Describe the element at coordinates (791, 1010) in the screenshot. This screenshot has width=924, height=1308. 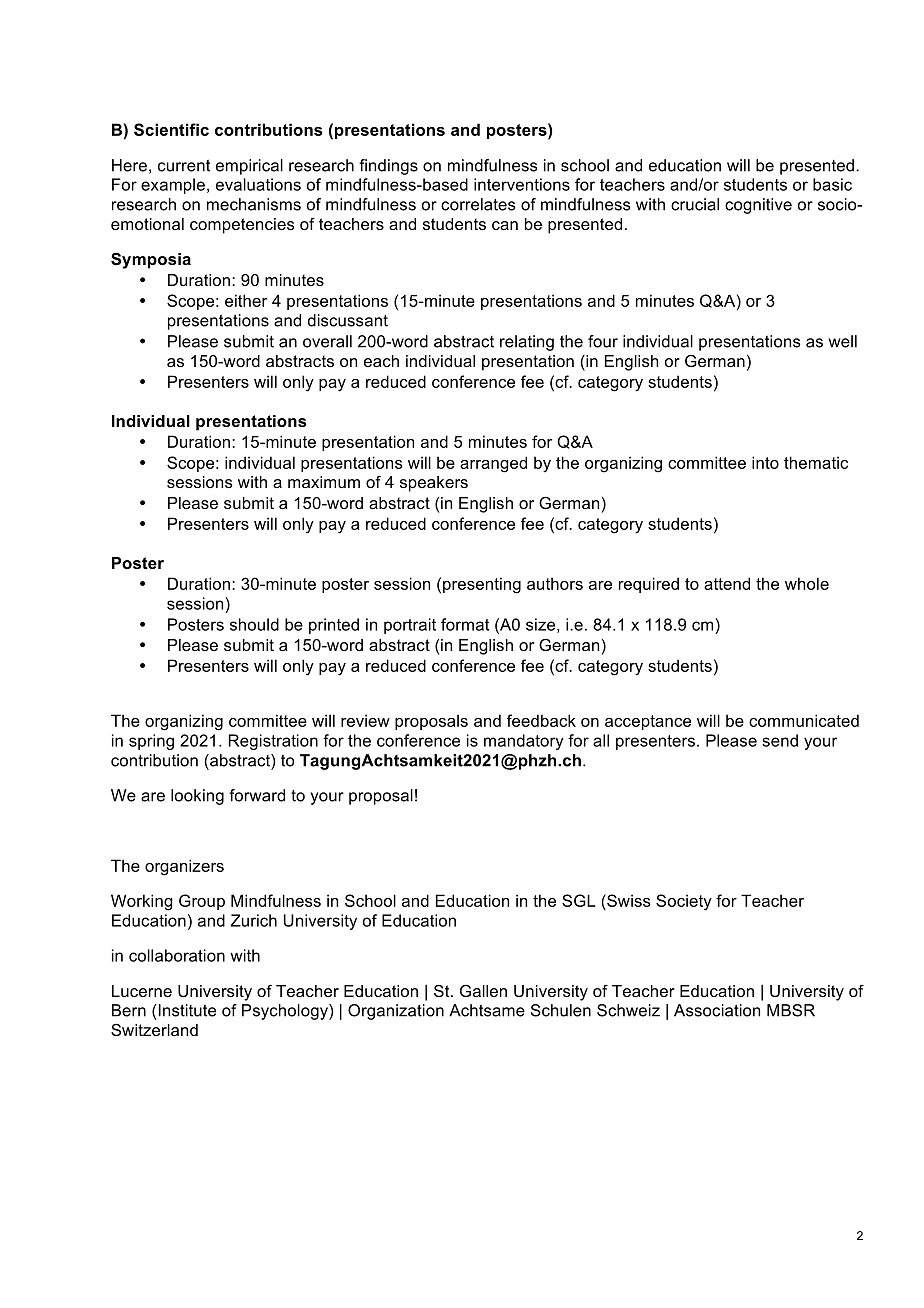
I see `MBSR` at that location.
